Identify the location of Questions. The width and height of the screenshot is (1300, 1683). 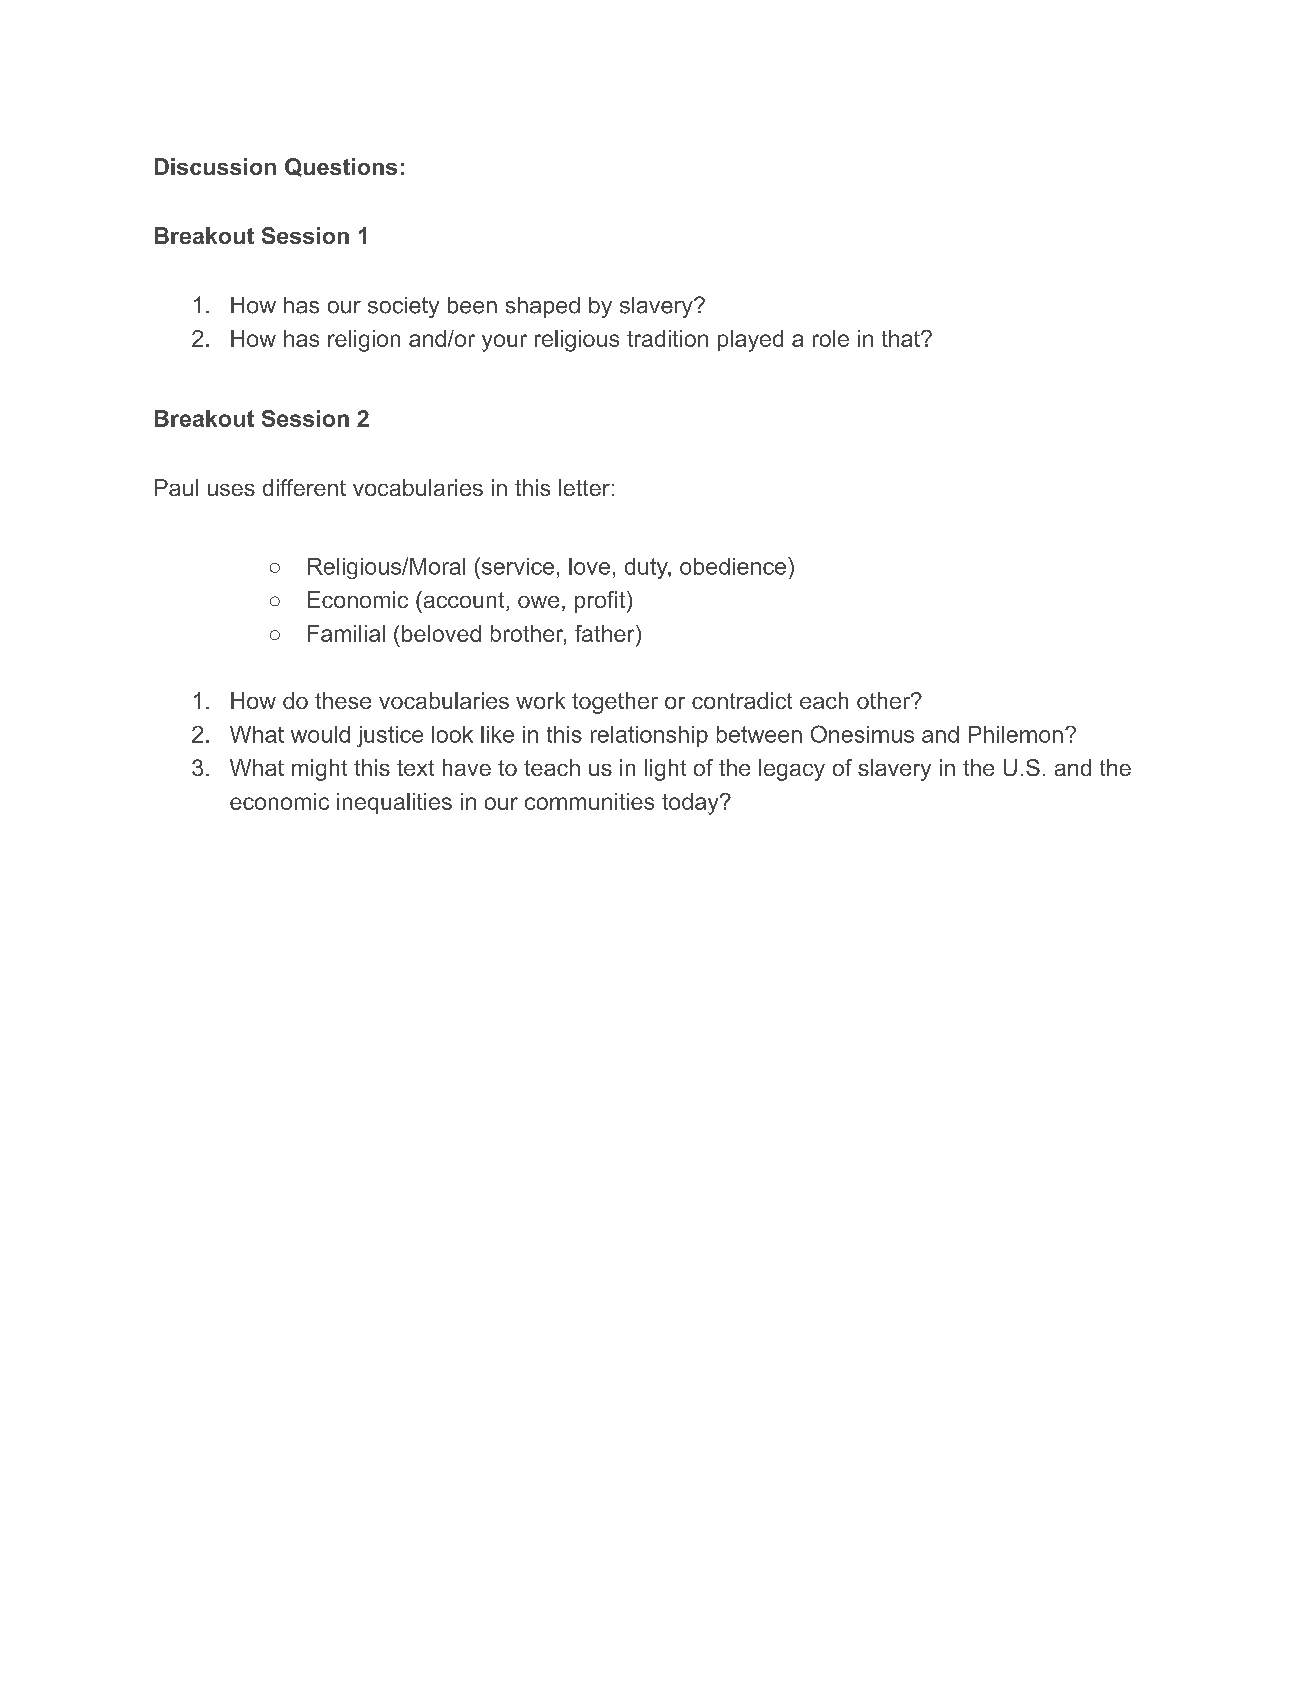
(341, 167).
